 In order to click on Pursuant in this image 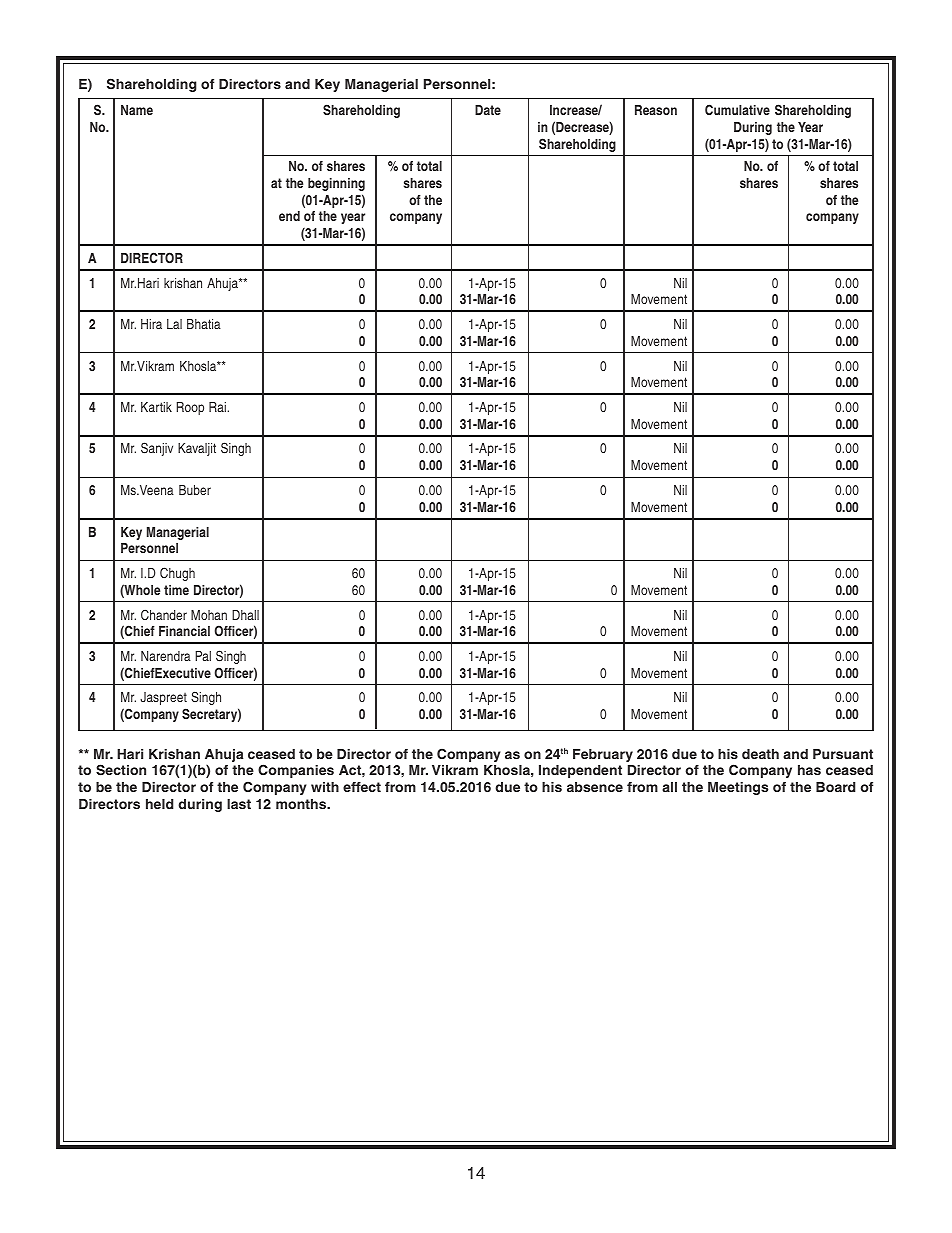, I will do `click(843, 754)`.
